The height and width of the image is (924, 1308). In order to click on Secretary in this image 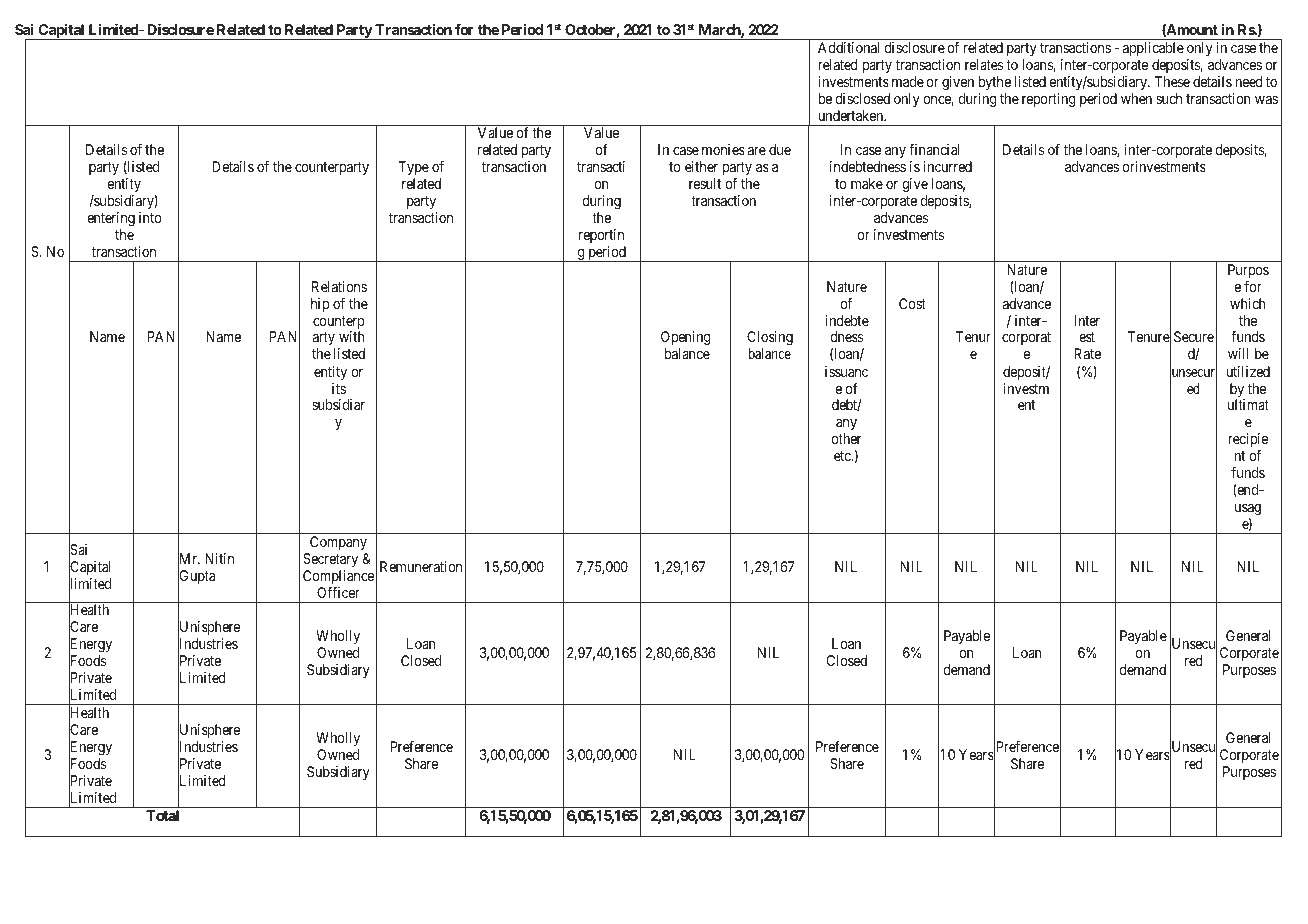, I will do `click(330, 560)`.
